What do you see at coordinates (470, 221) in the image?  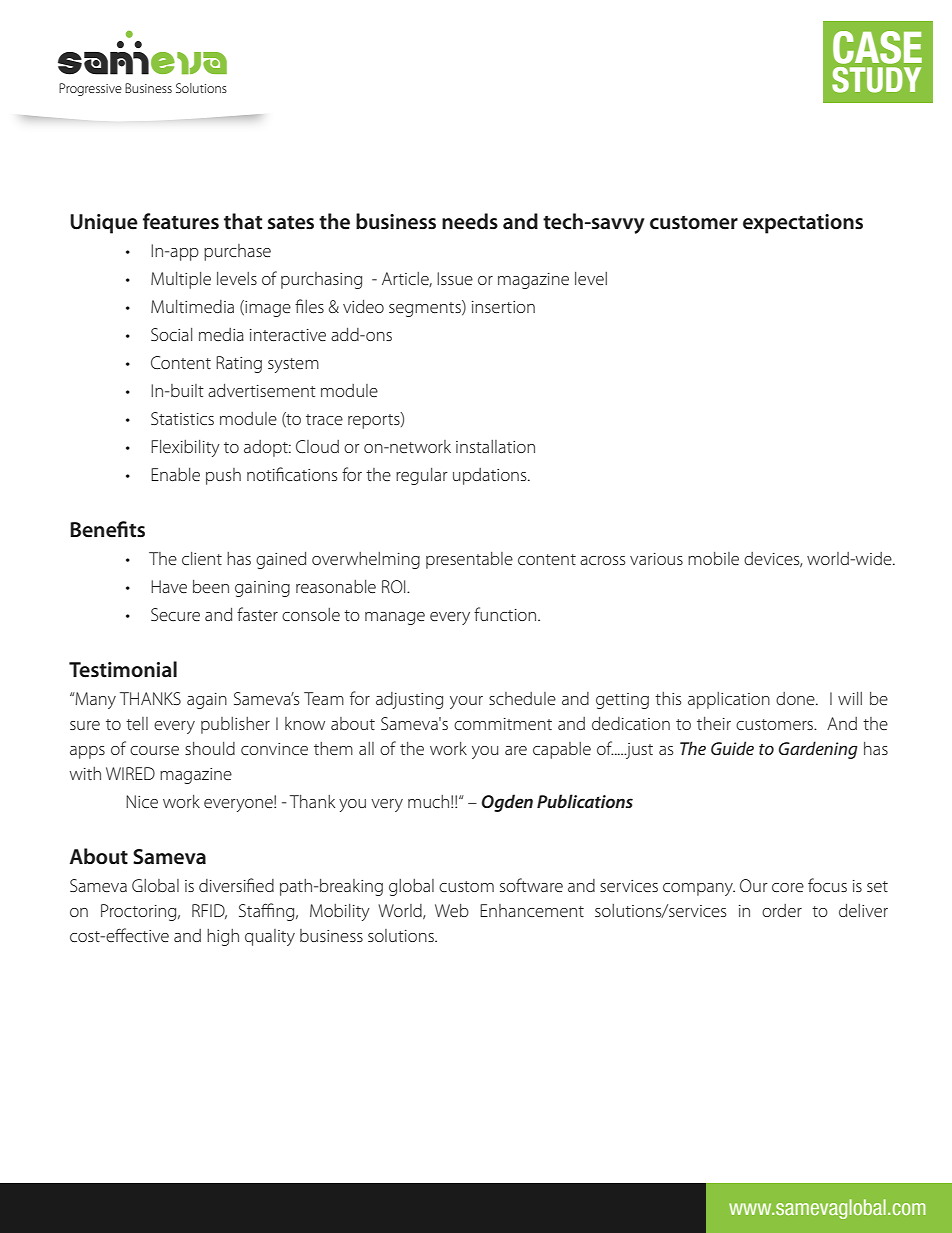 I see `needs` at bounding box center [470, 221].
